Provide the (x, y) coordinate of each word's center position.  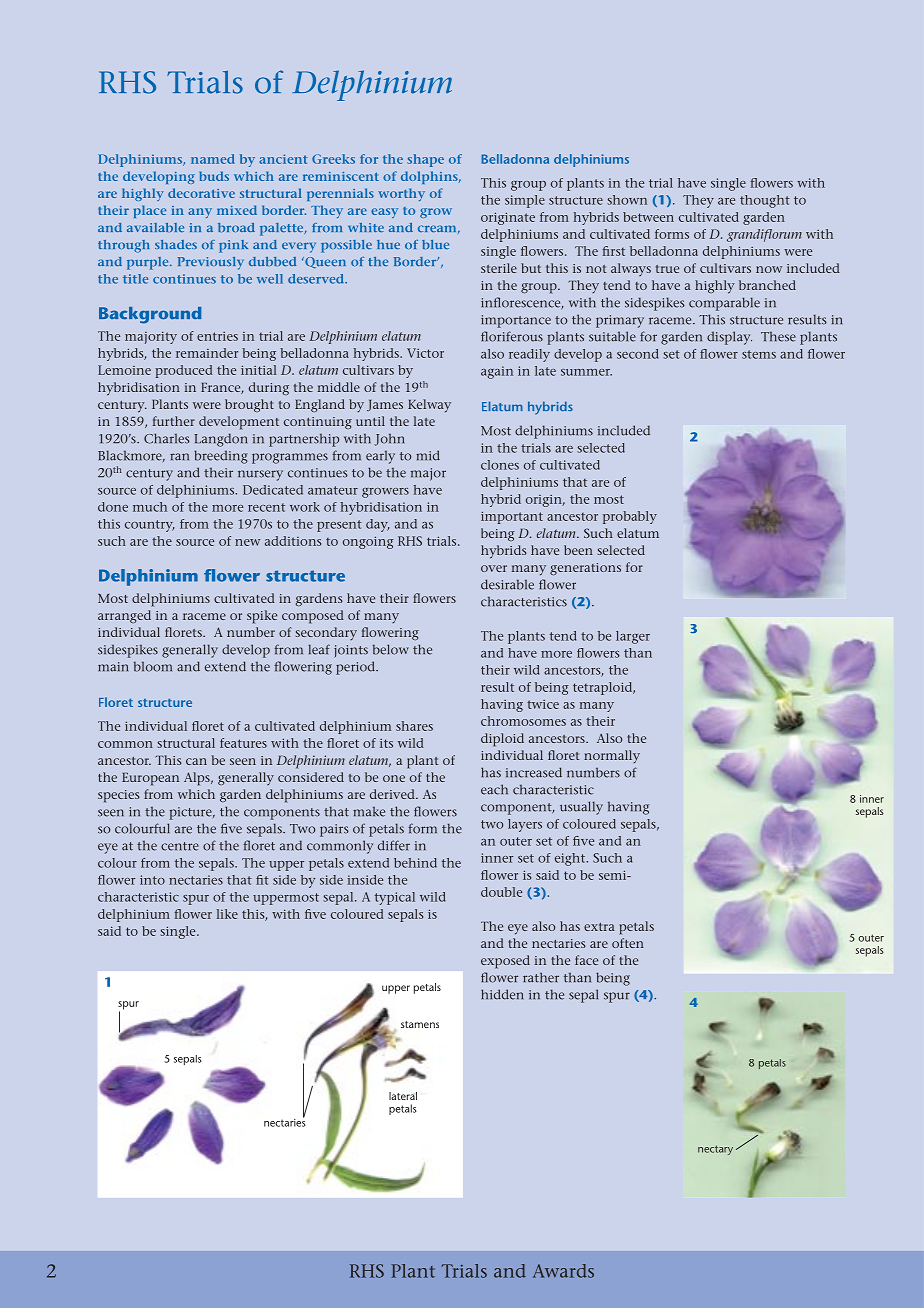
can (196, 761)
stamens (420, 1024)
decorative (201, 193)
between (648, 217)
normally (612, 756)
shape (425, 160)
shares (414, 726)
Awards (563, 1271)
